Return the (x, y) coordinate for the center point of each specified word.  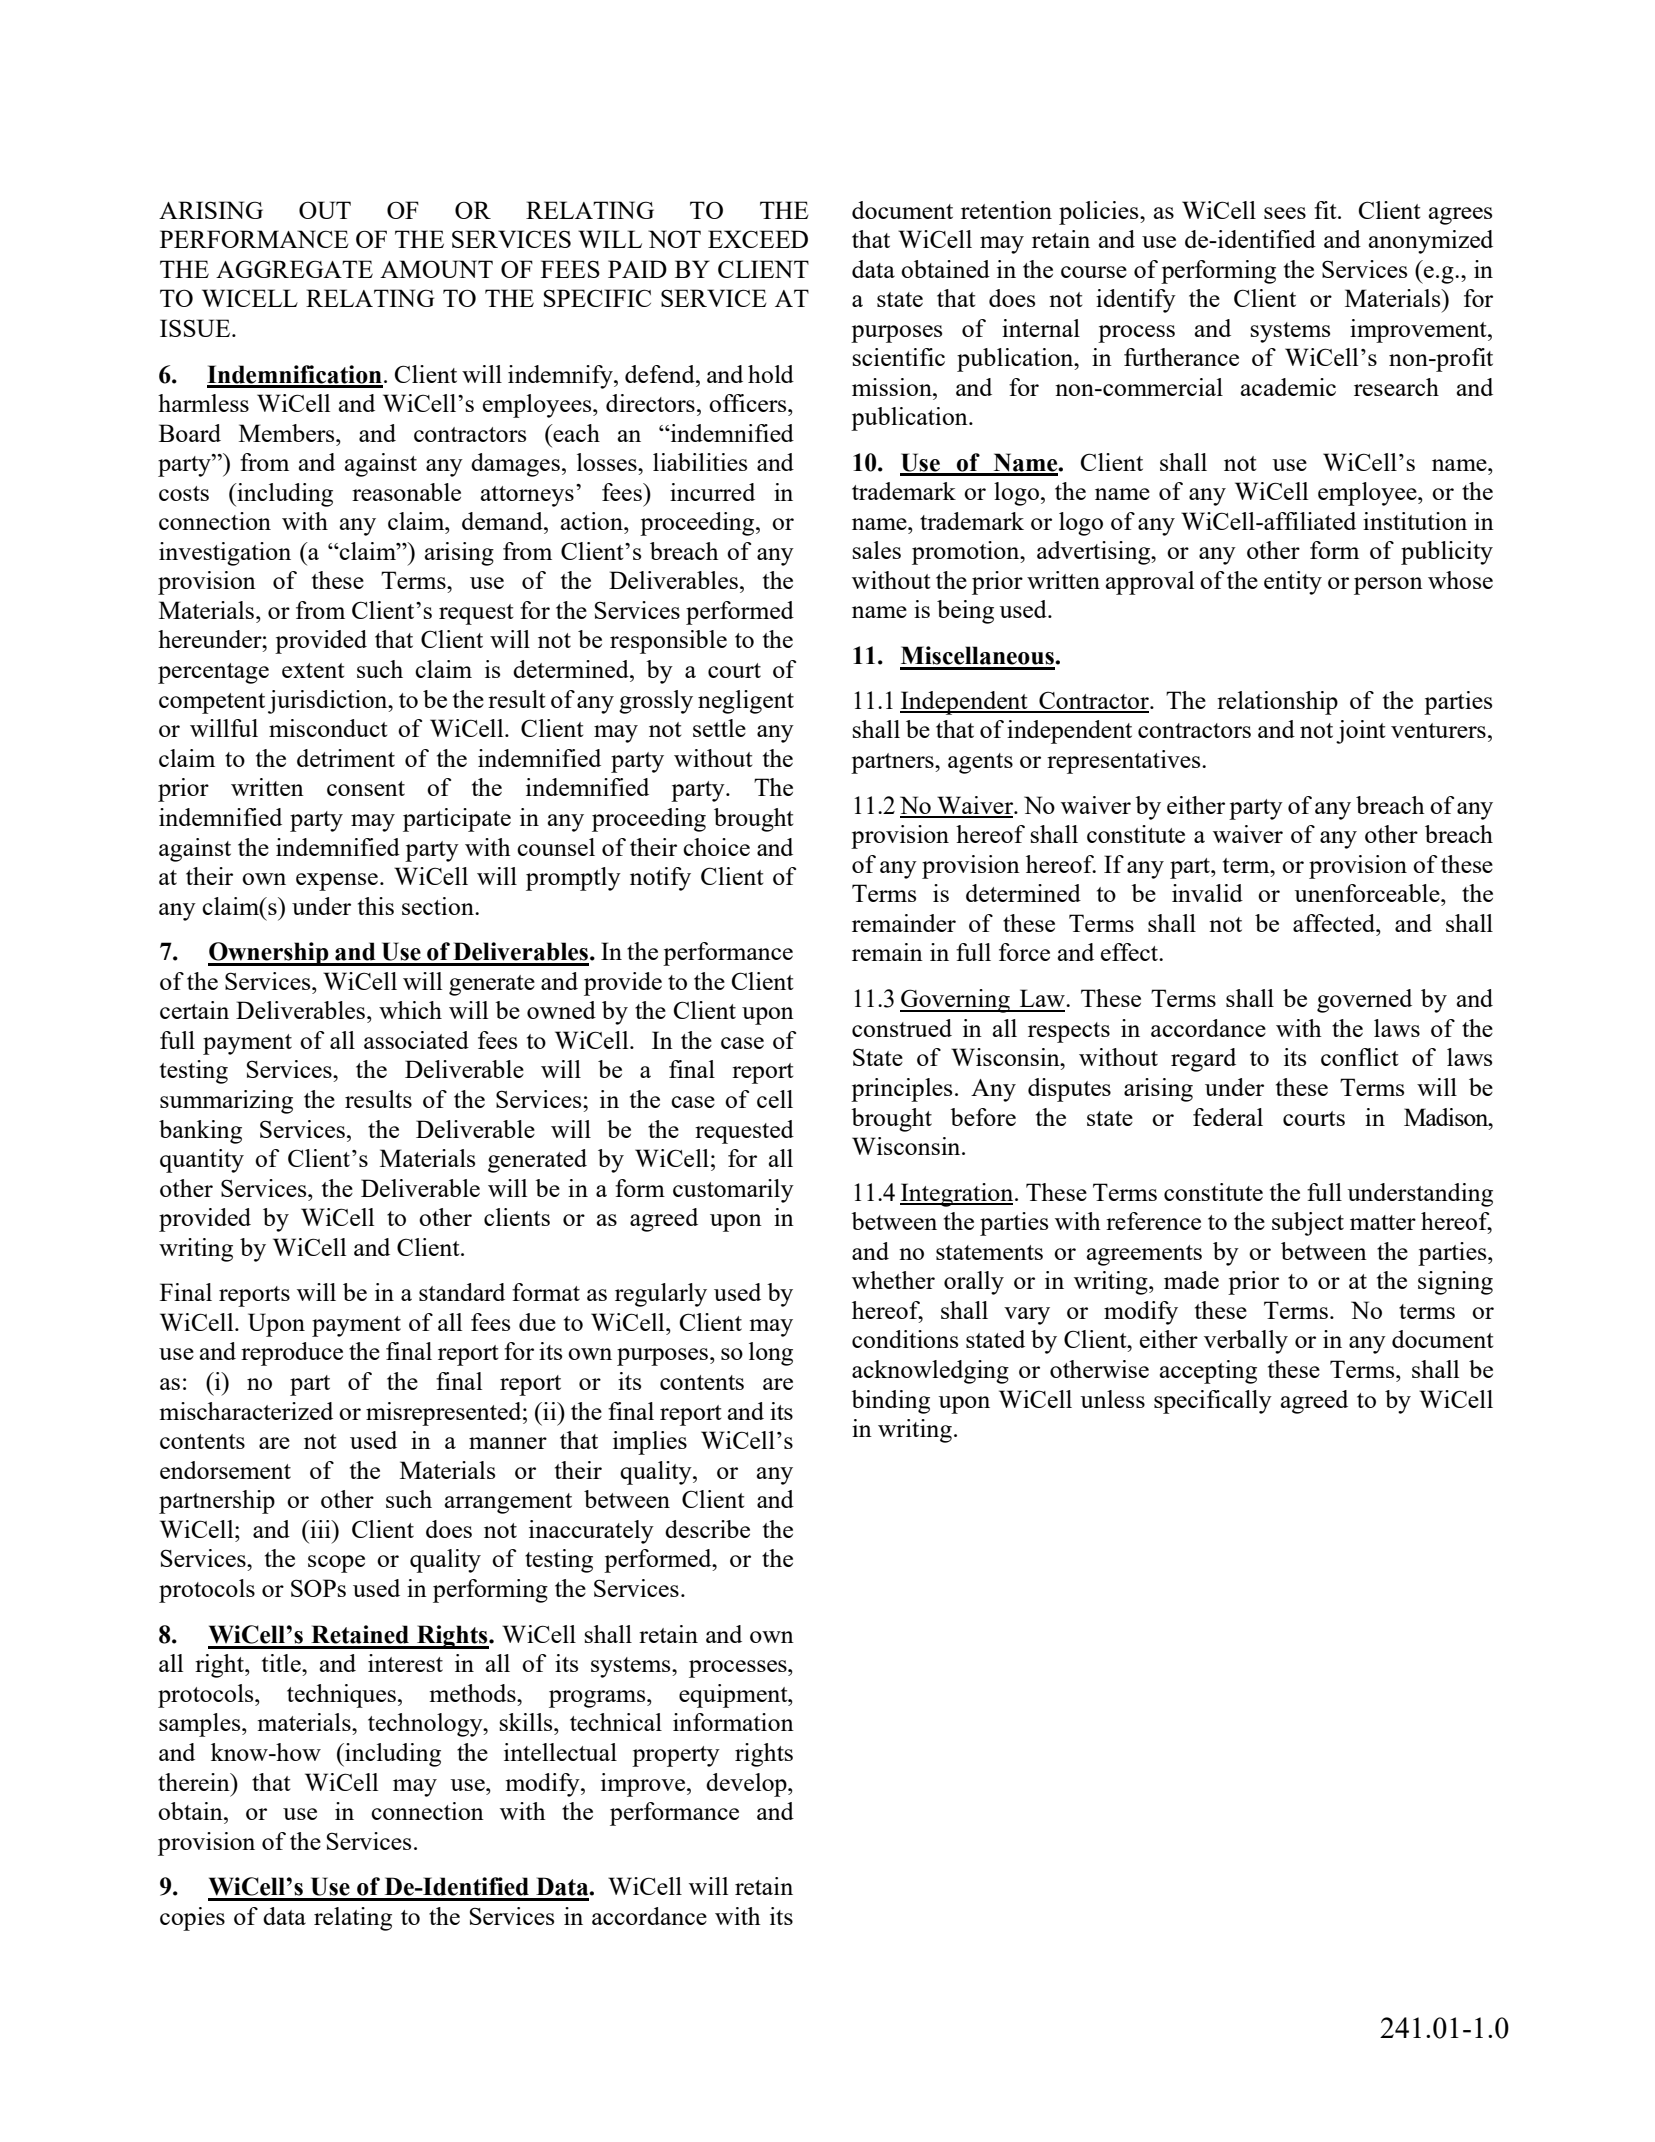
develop (747, 1785)
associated (416, 1040)
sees (1285, 213)
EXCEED (758, 239)
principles (901, 1090)
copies (192, 1919)
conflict (1359, 1057)
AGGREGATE (294, 269)
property (676, 1756)
